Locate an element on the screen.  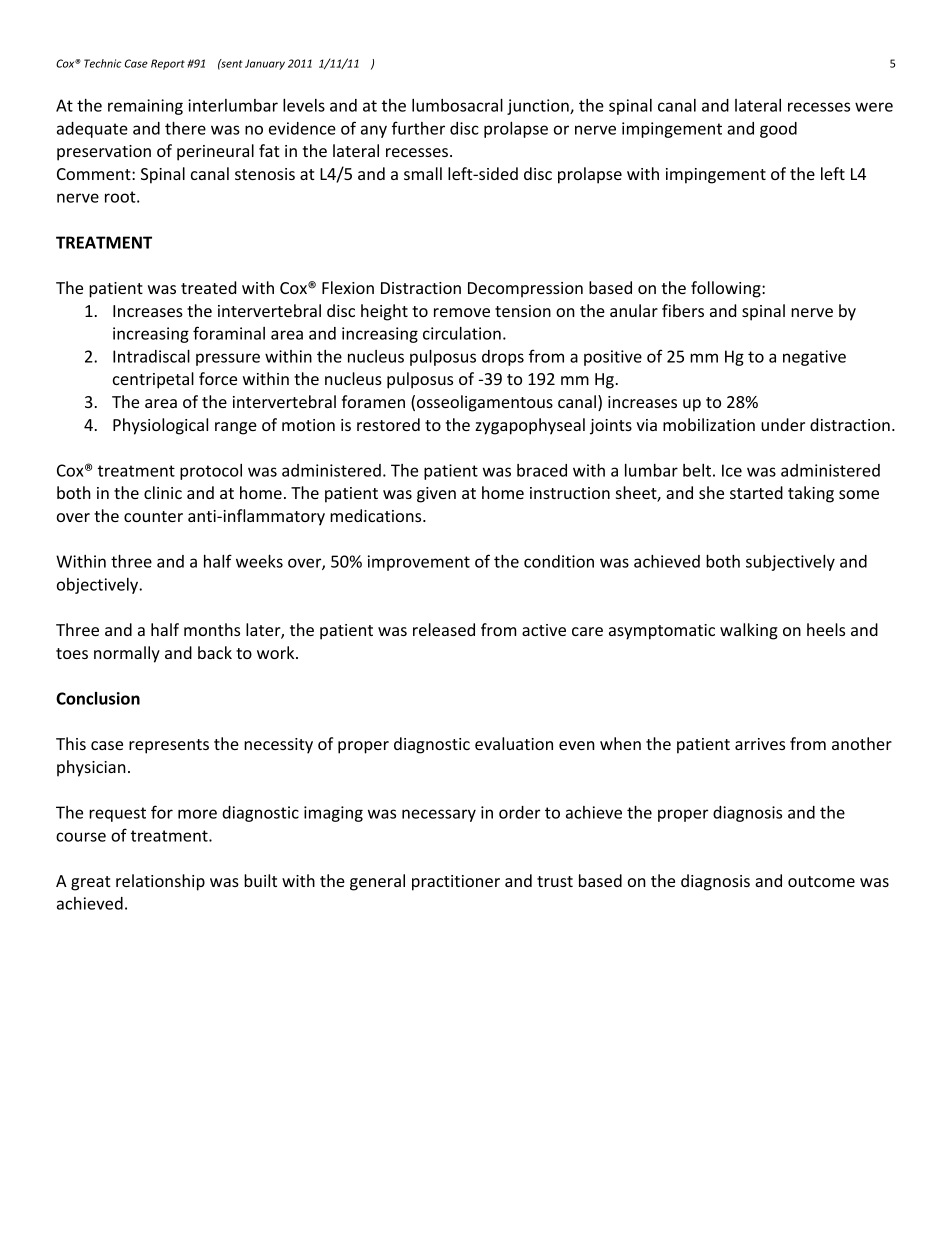
walking is located at coordinates (749, 631).
